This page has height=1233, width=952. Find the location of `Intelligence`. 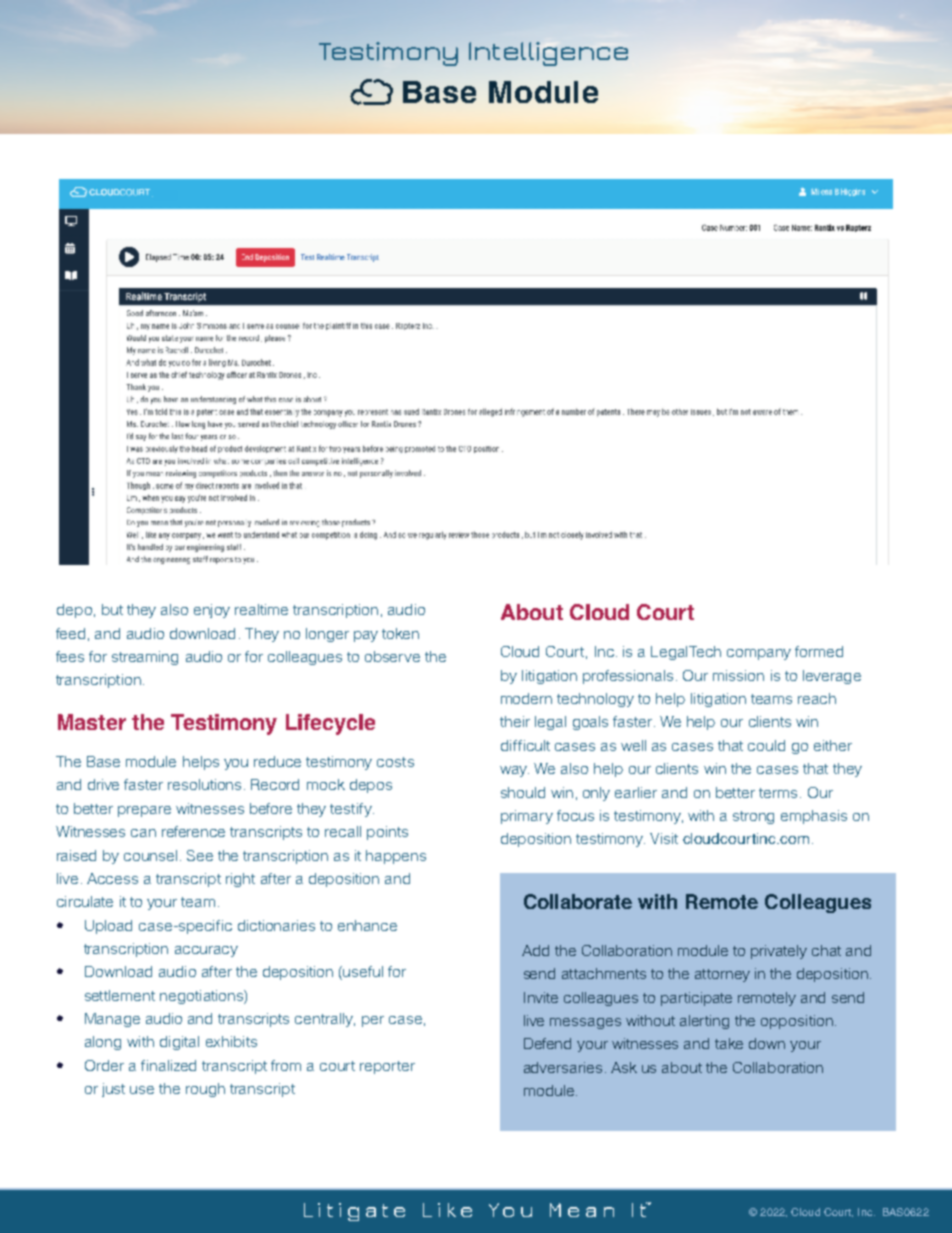

Intelligence is located at coordinates (548, 54).
